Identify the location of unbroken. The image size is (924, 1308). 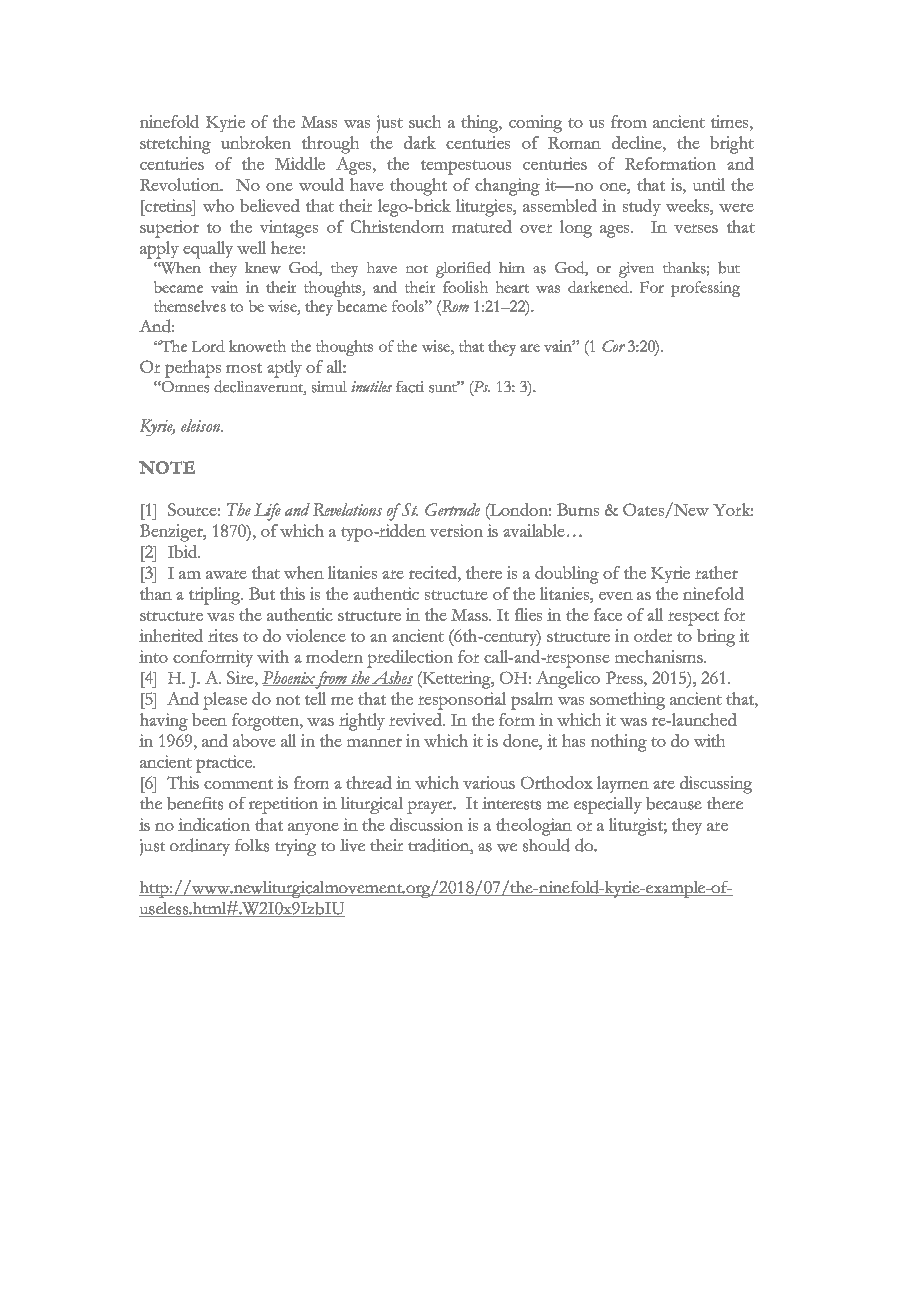
(256, 142).
